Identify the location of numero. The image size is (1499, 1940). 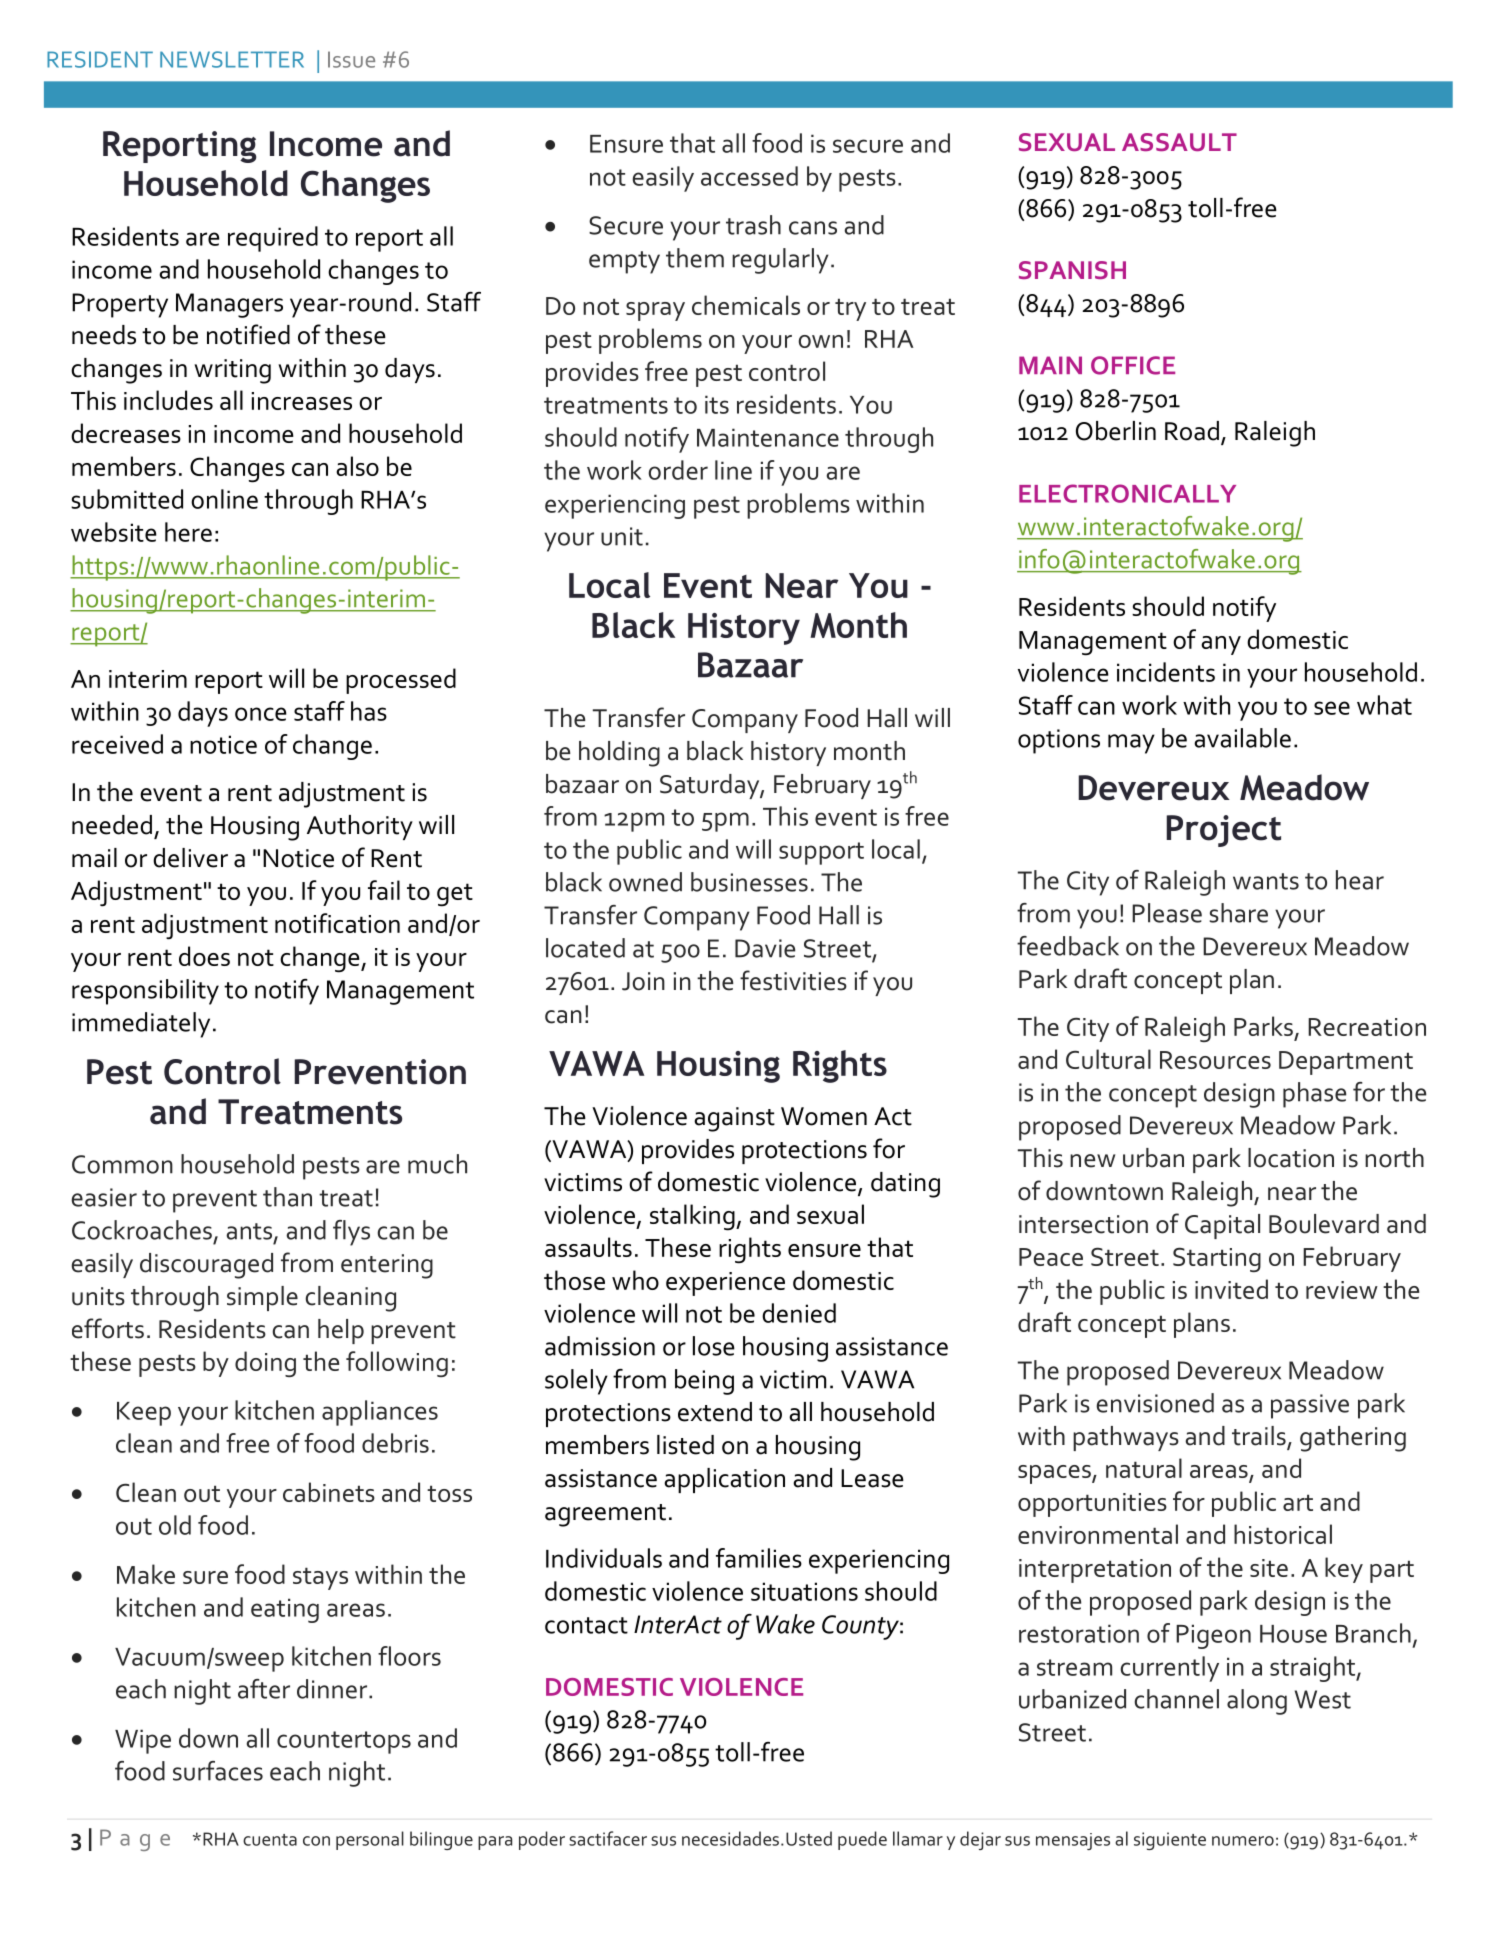
(1243, 1841).
